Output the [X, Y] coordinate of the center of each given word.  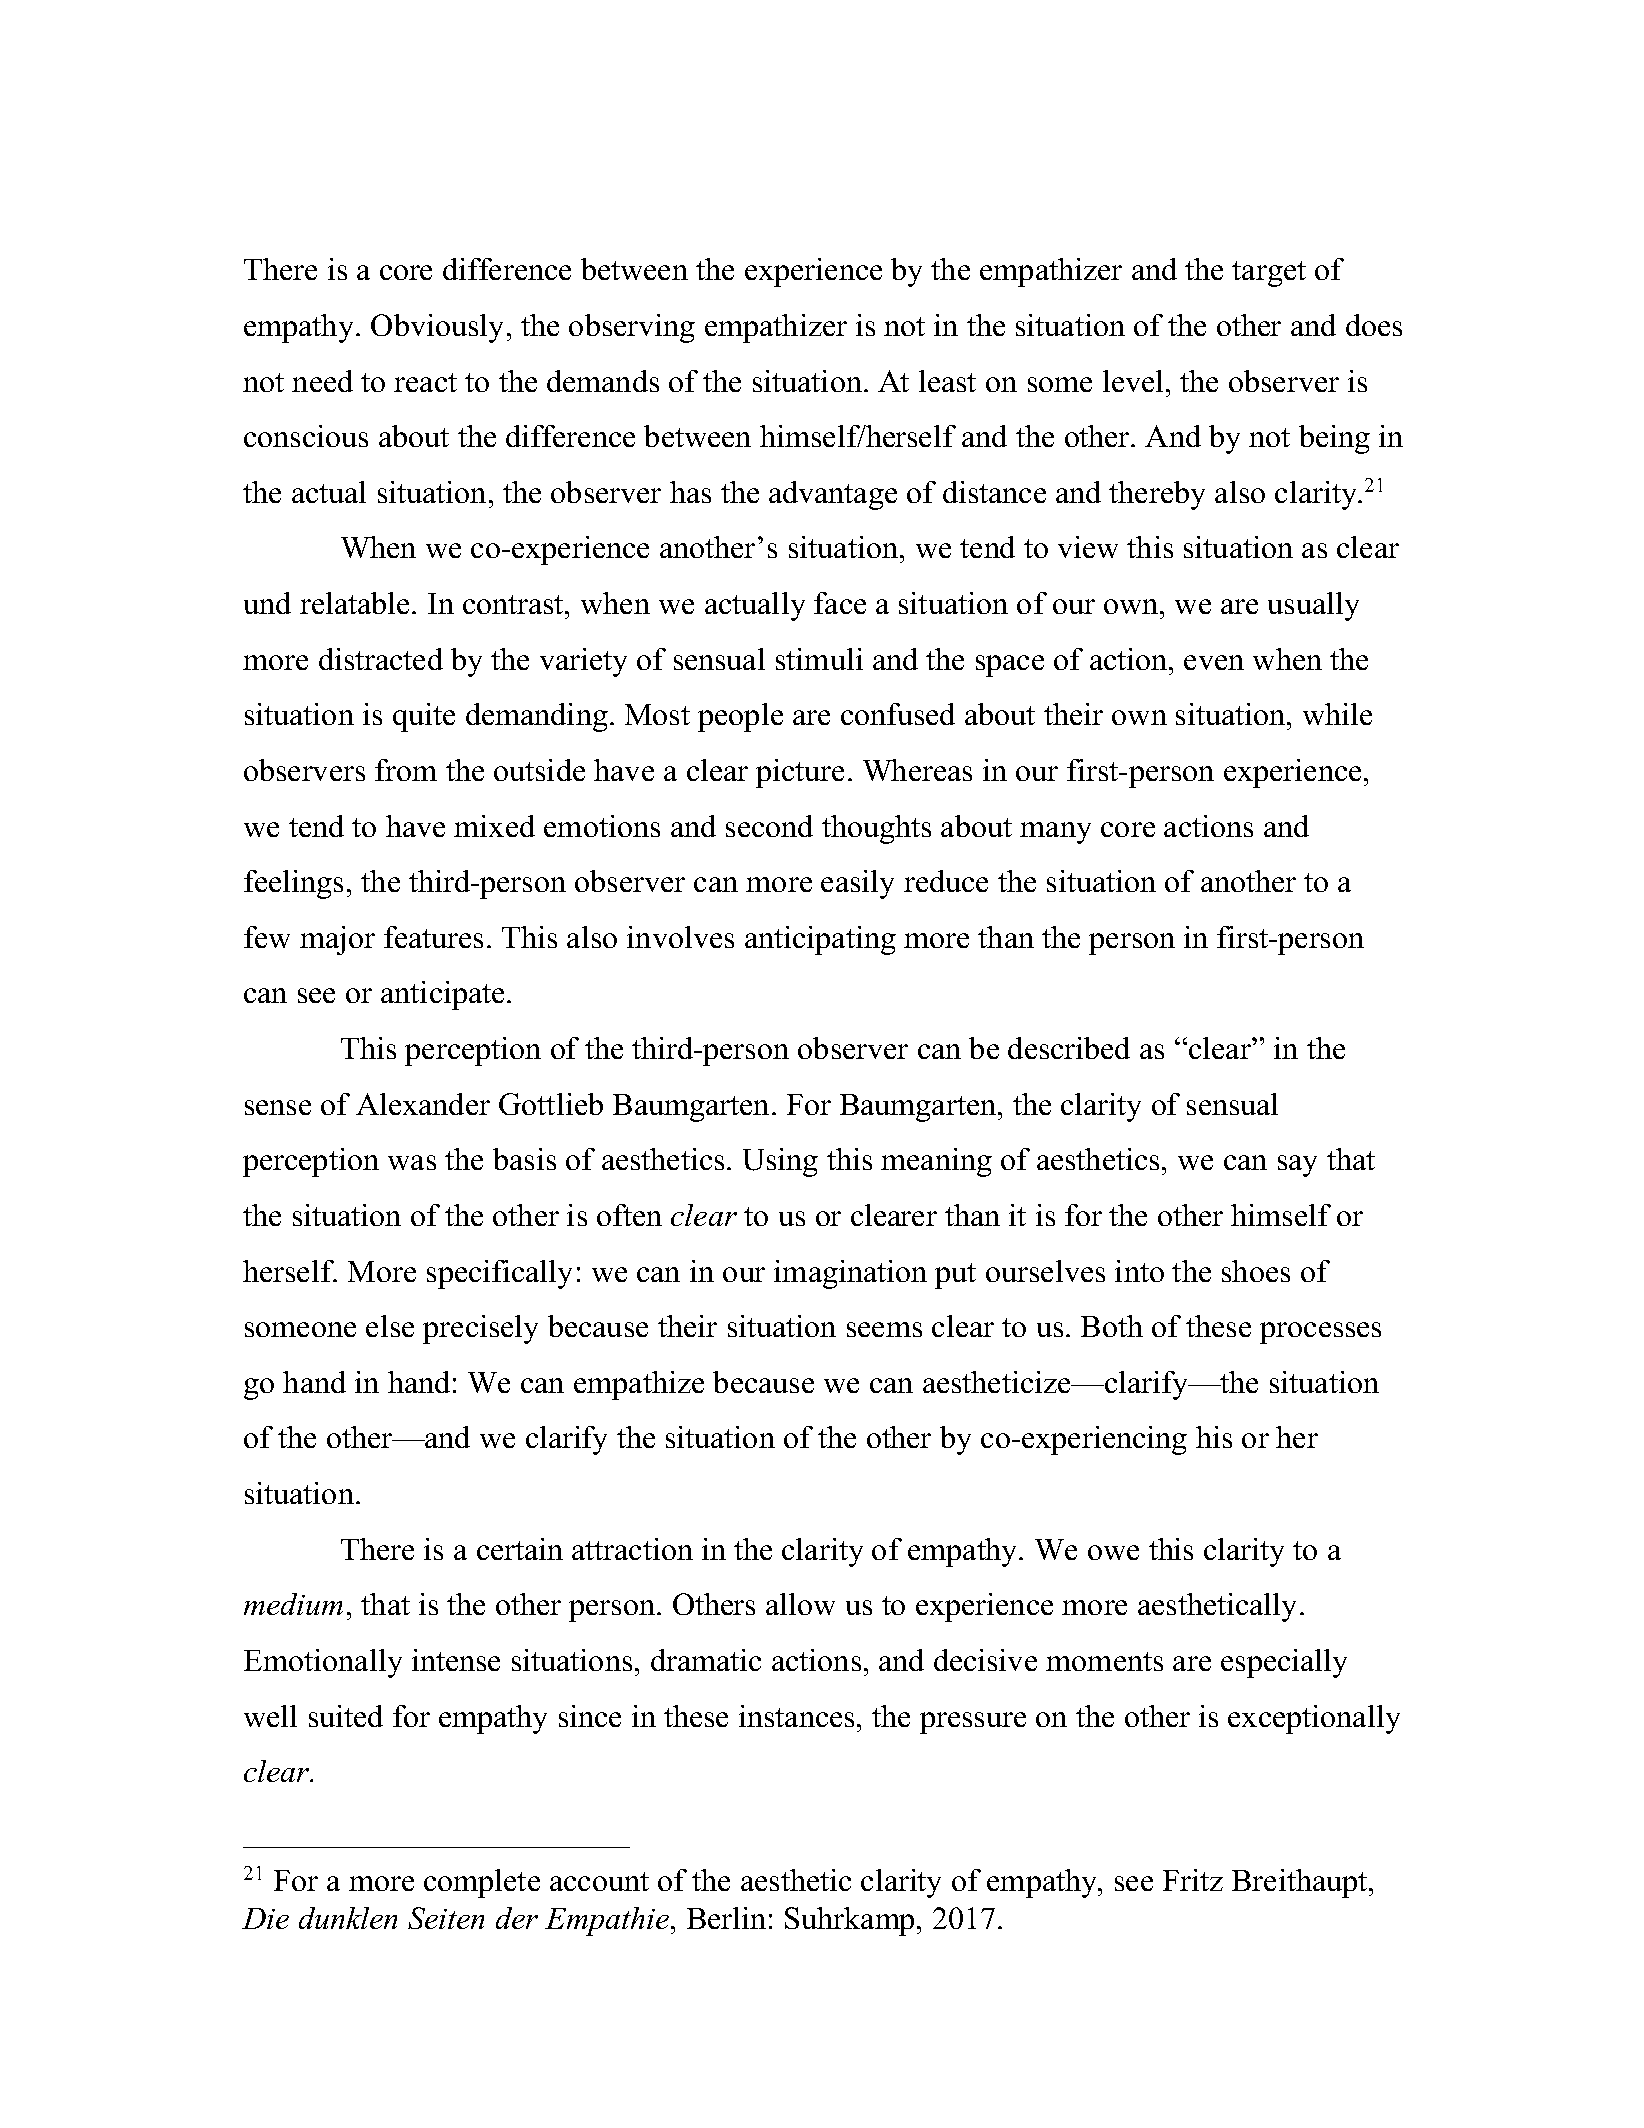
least [947, 381]
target [1269, 274]
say [1297, 1166]
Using [780, 1162]
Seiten [446, 1918]
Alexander [423, 1104]
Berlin [726, 1918]
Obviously [437, 328]
